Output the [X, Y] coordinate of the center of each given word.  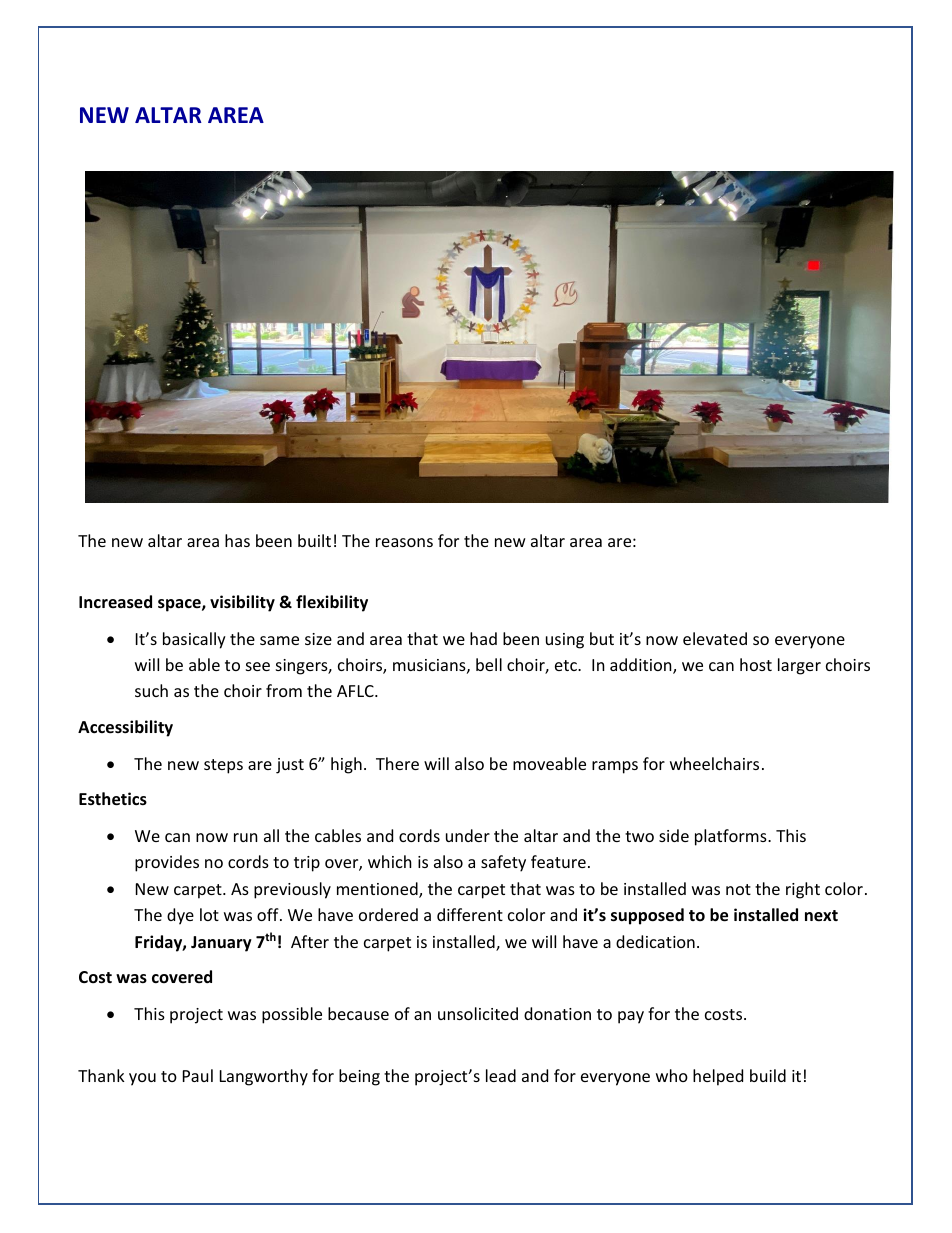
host [756, 664]
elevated [715, 638]
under [468, 835]
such [151, 690]
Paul [198, 1075]
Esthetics [113, 799]
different [470, 914]
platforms [732, 837]
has [237, 540]
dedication [655, 941]
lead [501, 1075]
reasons [404, 542]
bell [489, 664]
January [221, 944]
